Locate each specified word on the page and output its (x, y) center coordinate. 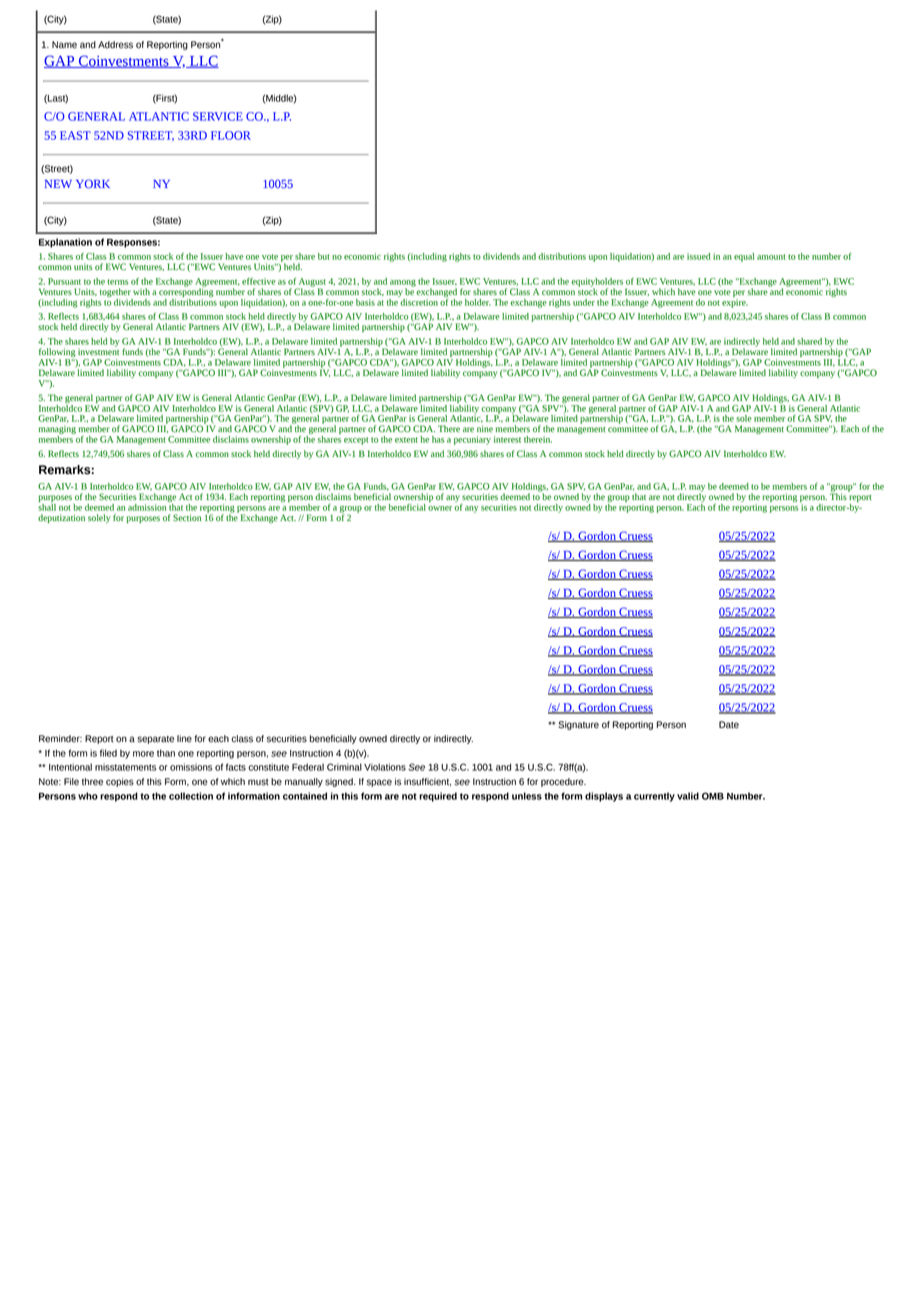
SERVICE (218, 116)
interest (507, 439)
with (141, 291)
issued (698, 256)
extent (406, 440)
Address (115, 45)
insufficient (427, 782)
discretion (418, 301)
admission (147, 507)
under (584, 302)
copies (120, 782)
